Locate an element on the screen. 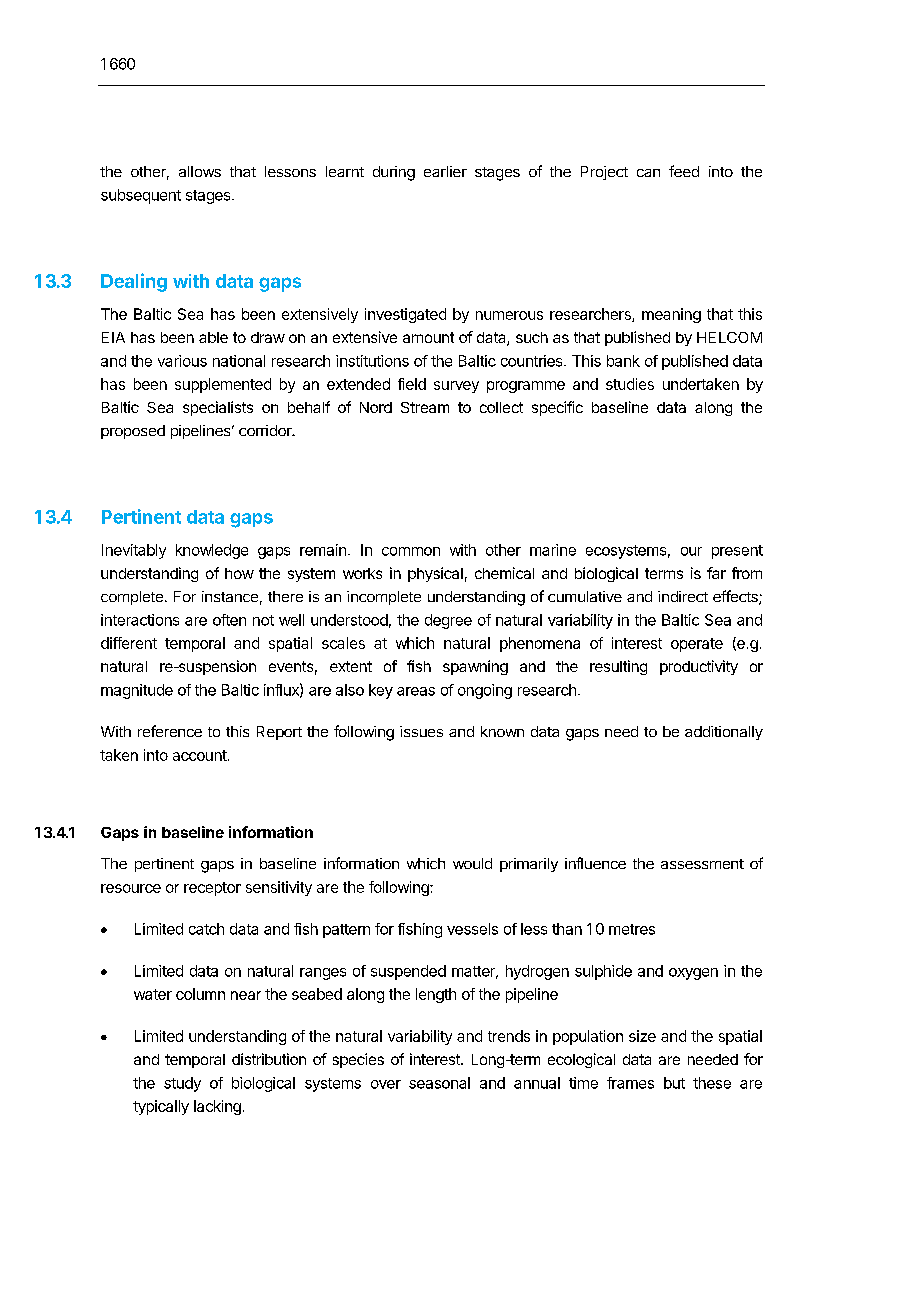 The height and width of the screenshot is (1308, 924). earlier is located at coordinates (445, 171).
